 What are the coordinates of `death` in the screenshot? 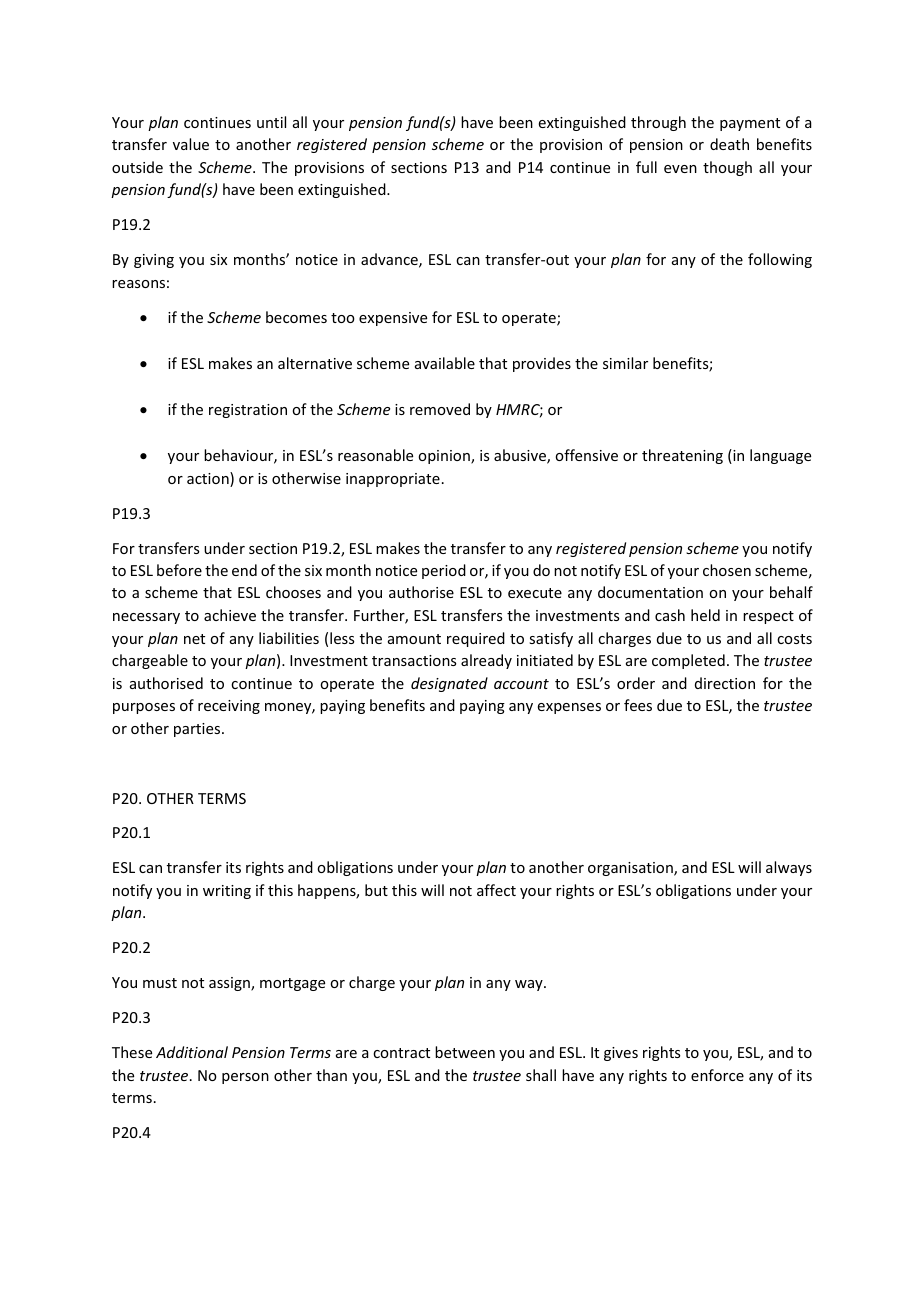 It's located at (729, 144).
